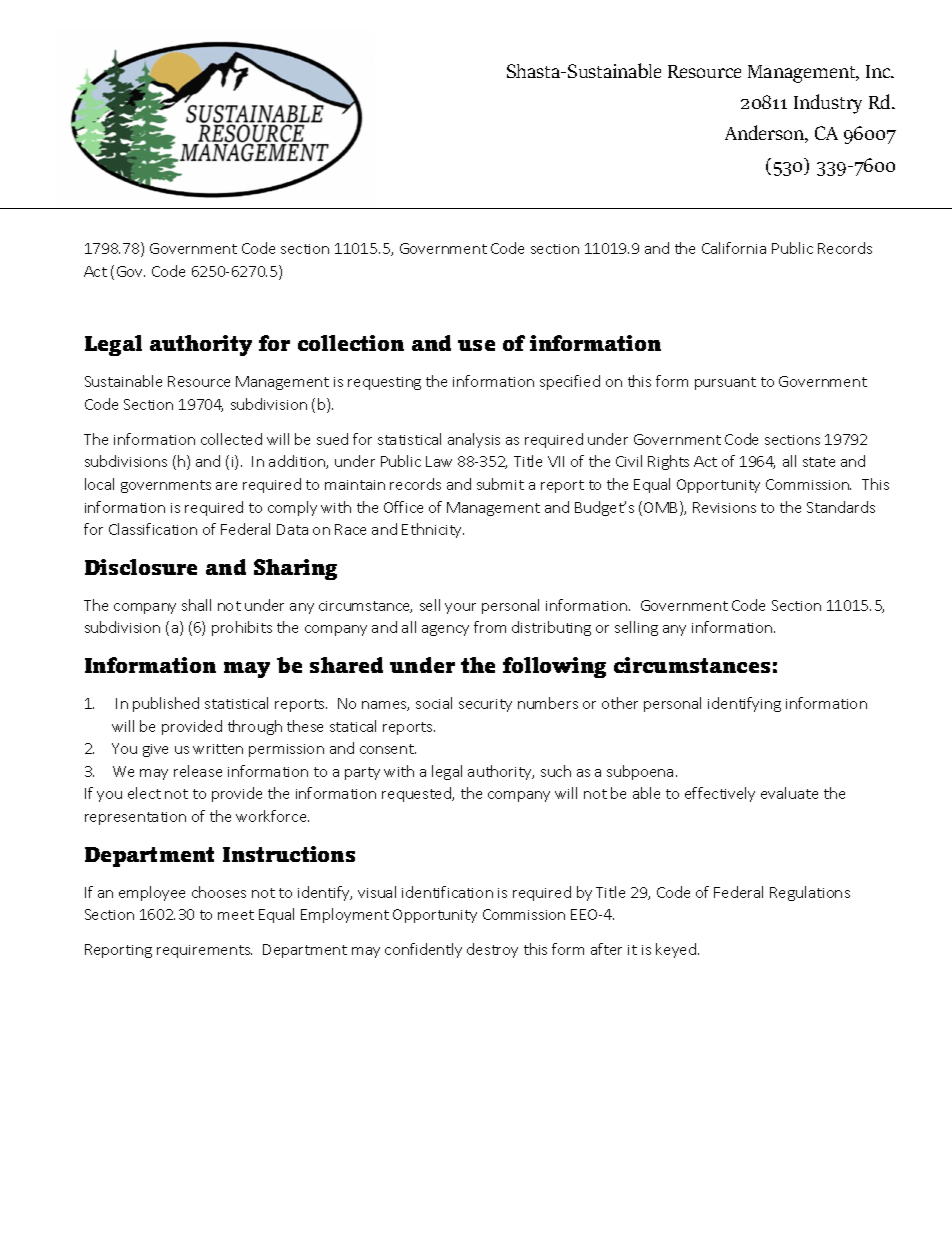 The height and width of the screenshot is (1233, 952). Describe the element at coordinates (236, 915) in the screenshot. I see `meet` at that location.
